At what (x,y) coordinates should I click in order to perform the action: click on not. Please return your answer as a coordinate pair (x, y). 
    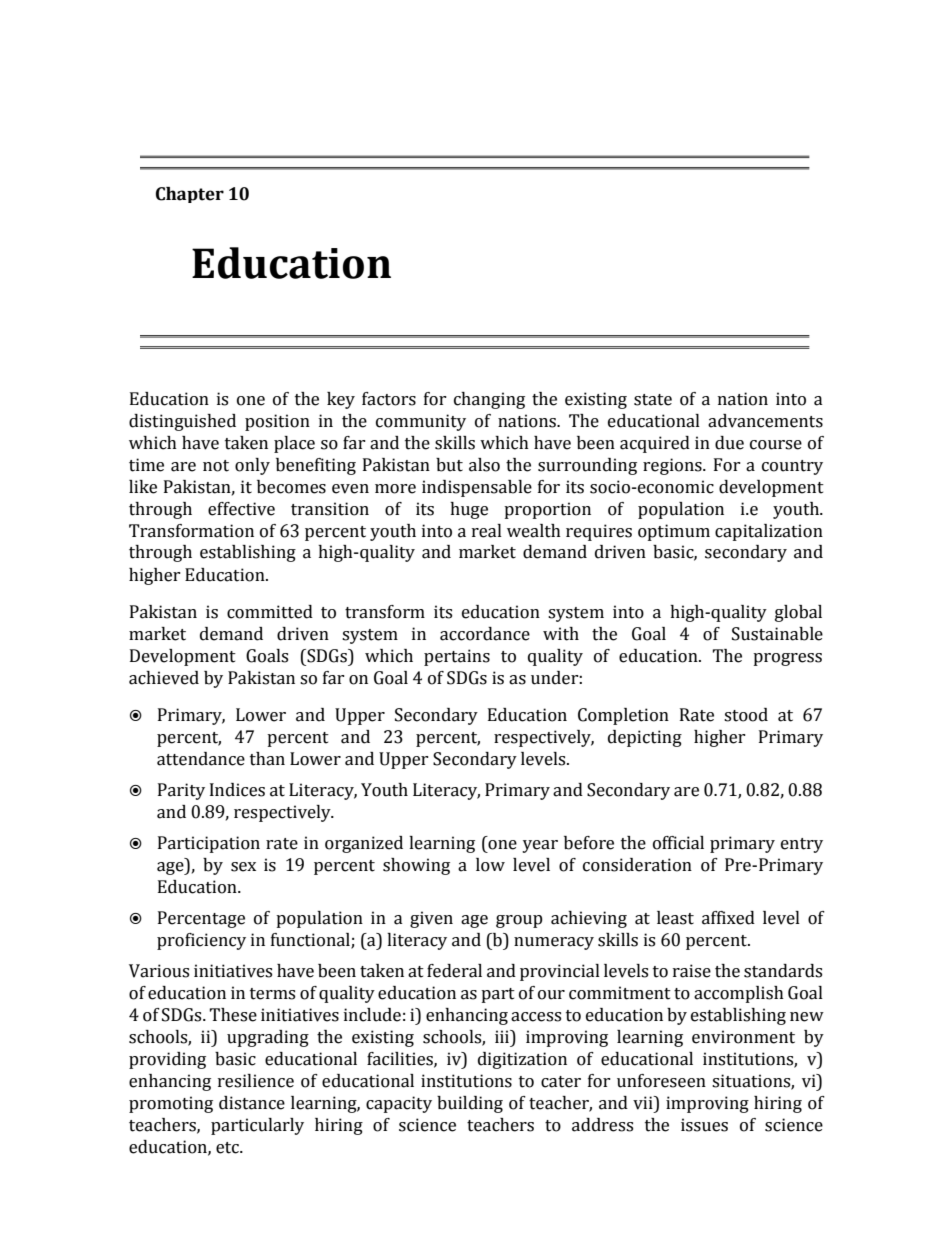
    Looking at the image, I should click on (216, 466).
